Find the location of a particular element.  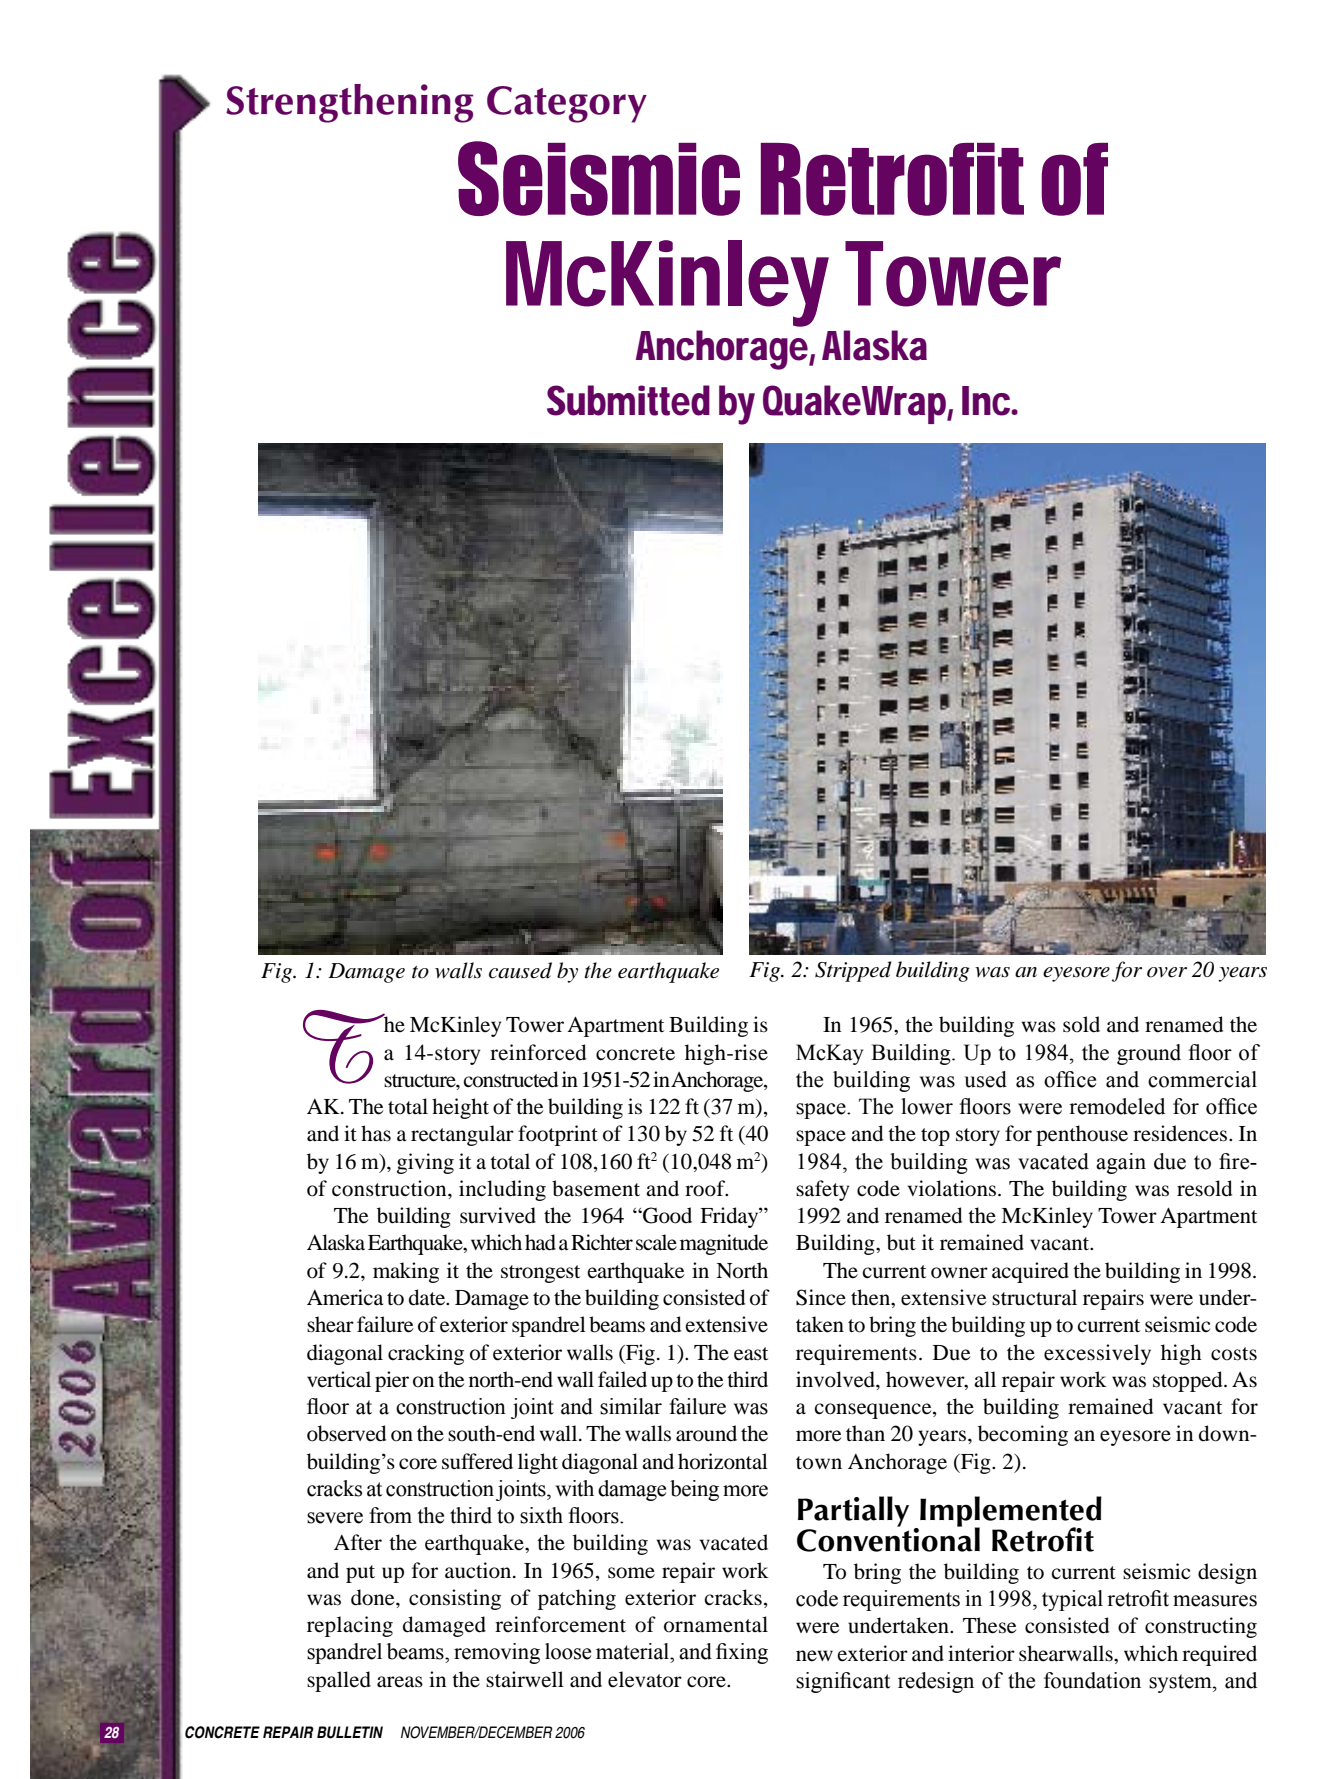

over is located at coordinates (1167, 972).
